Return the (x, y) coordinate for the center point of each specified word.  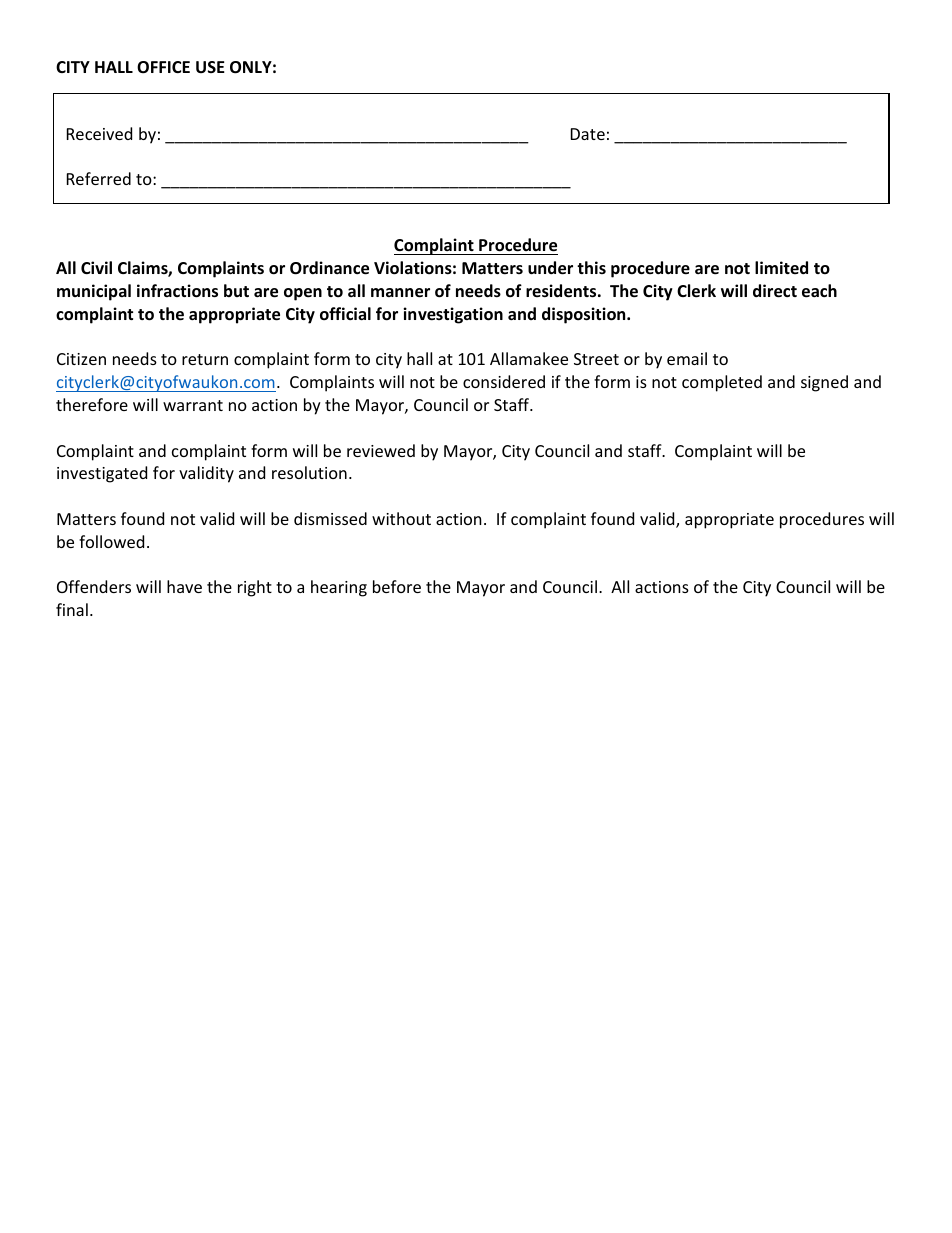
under (550, 268)
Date (588, 134)
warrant (193, 405)
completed (722, 383)
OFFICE (163, 67)
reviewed (381, 450)
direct (775, 291)
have (184, 586)
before (397, 586)
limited (781, 267)
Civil (96, 267)
